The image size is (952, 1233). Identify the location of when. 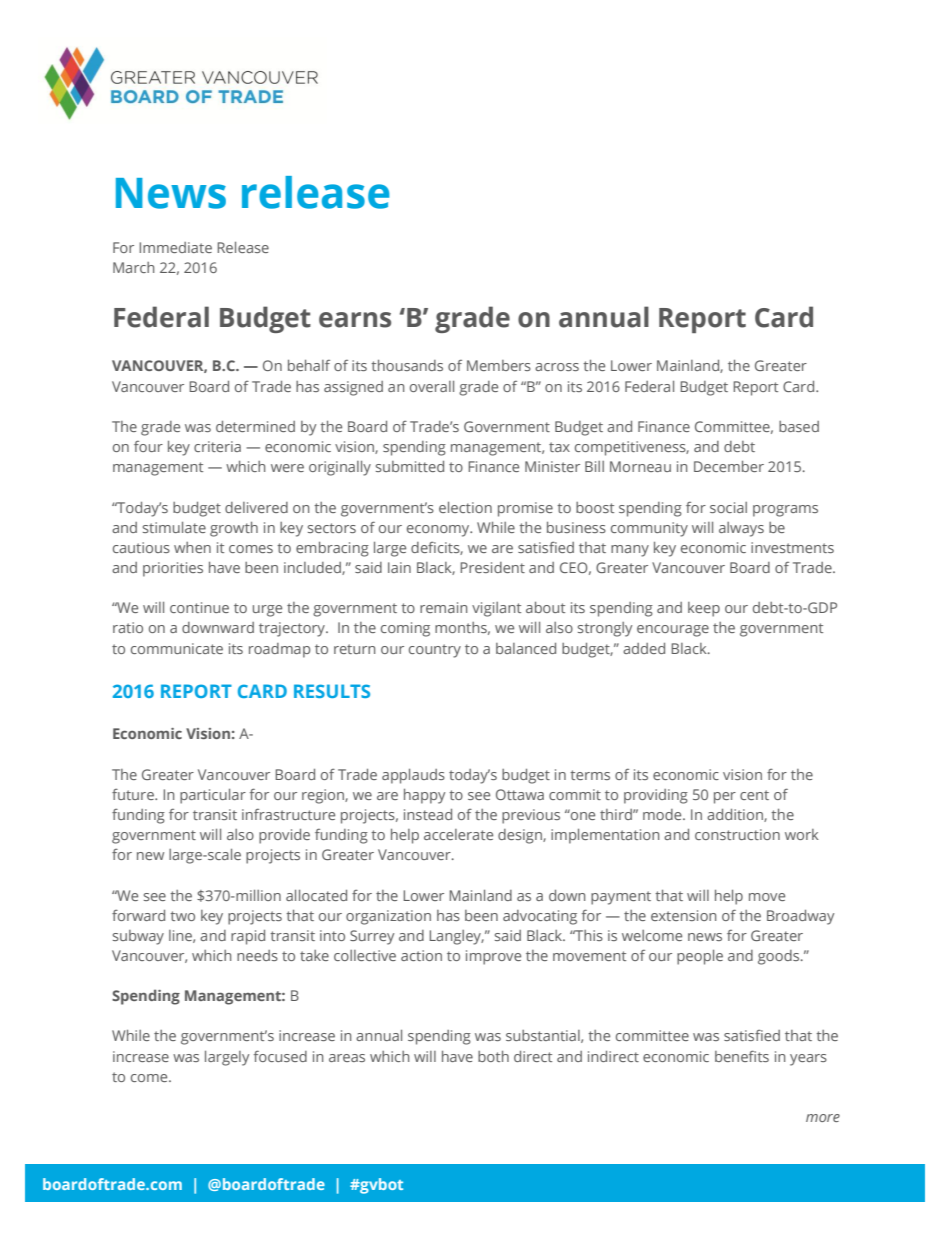
(192, 547).
